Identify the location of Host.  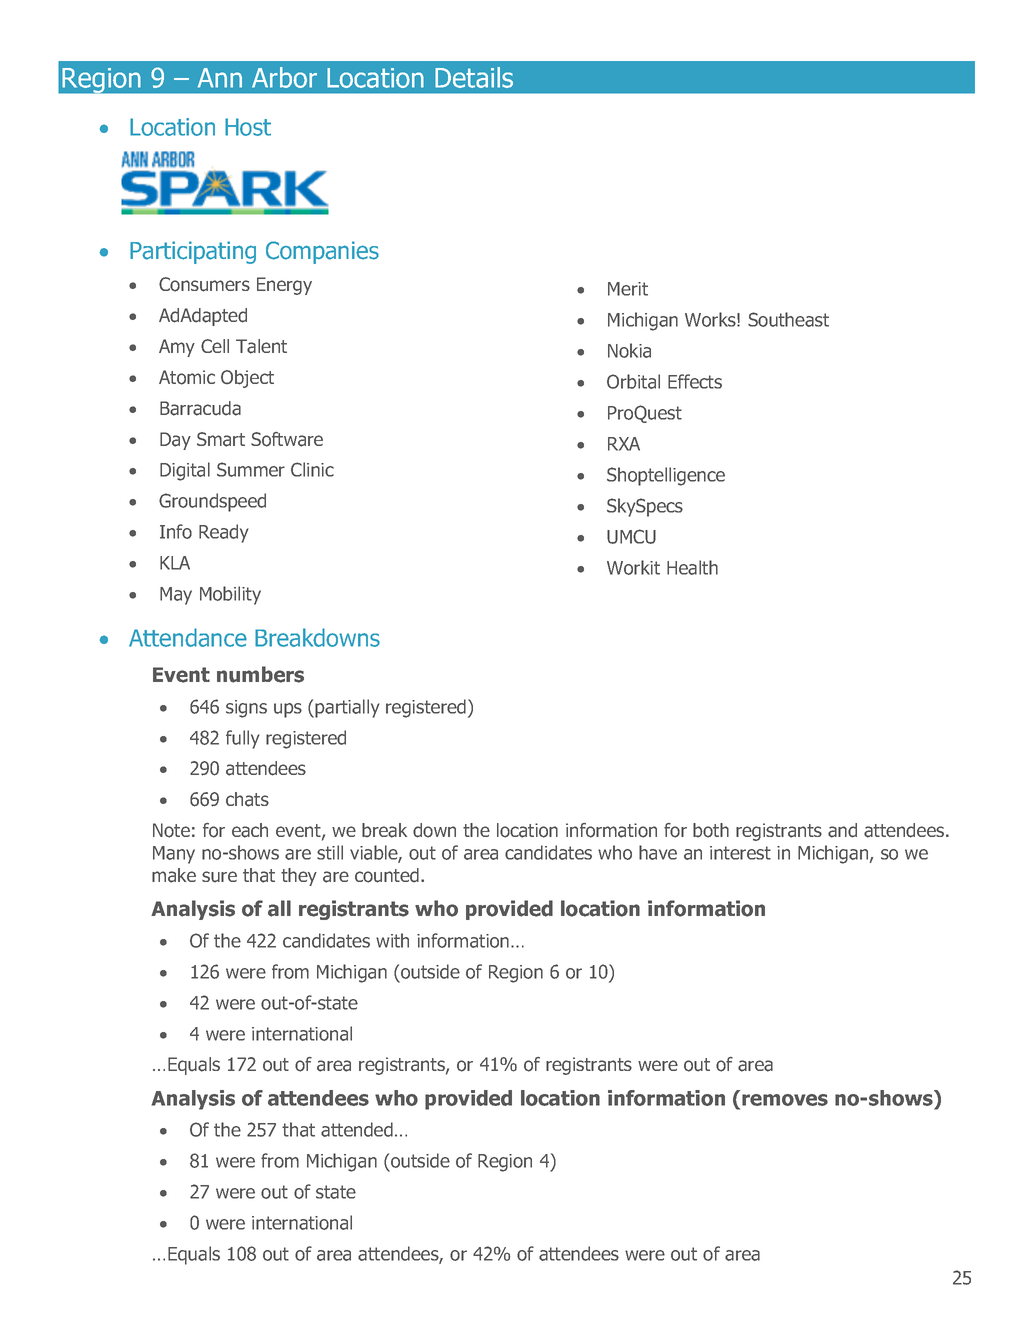
(248, 127).
